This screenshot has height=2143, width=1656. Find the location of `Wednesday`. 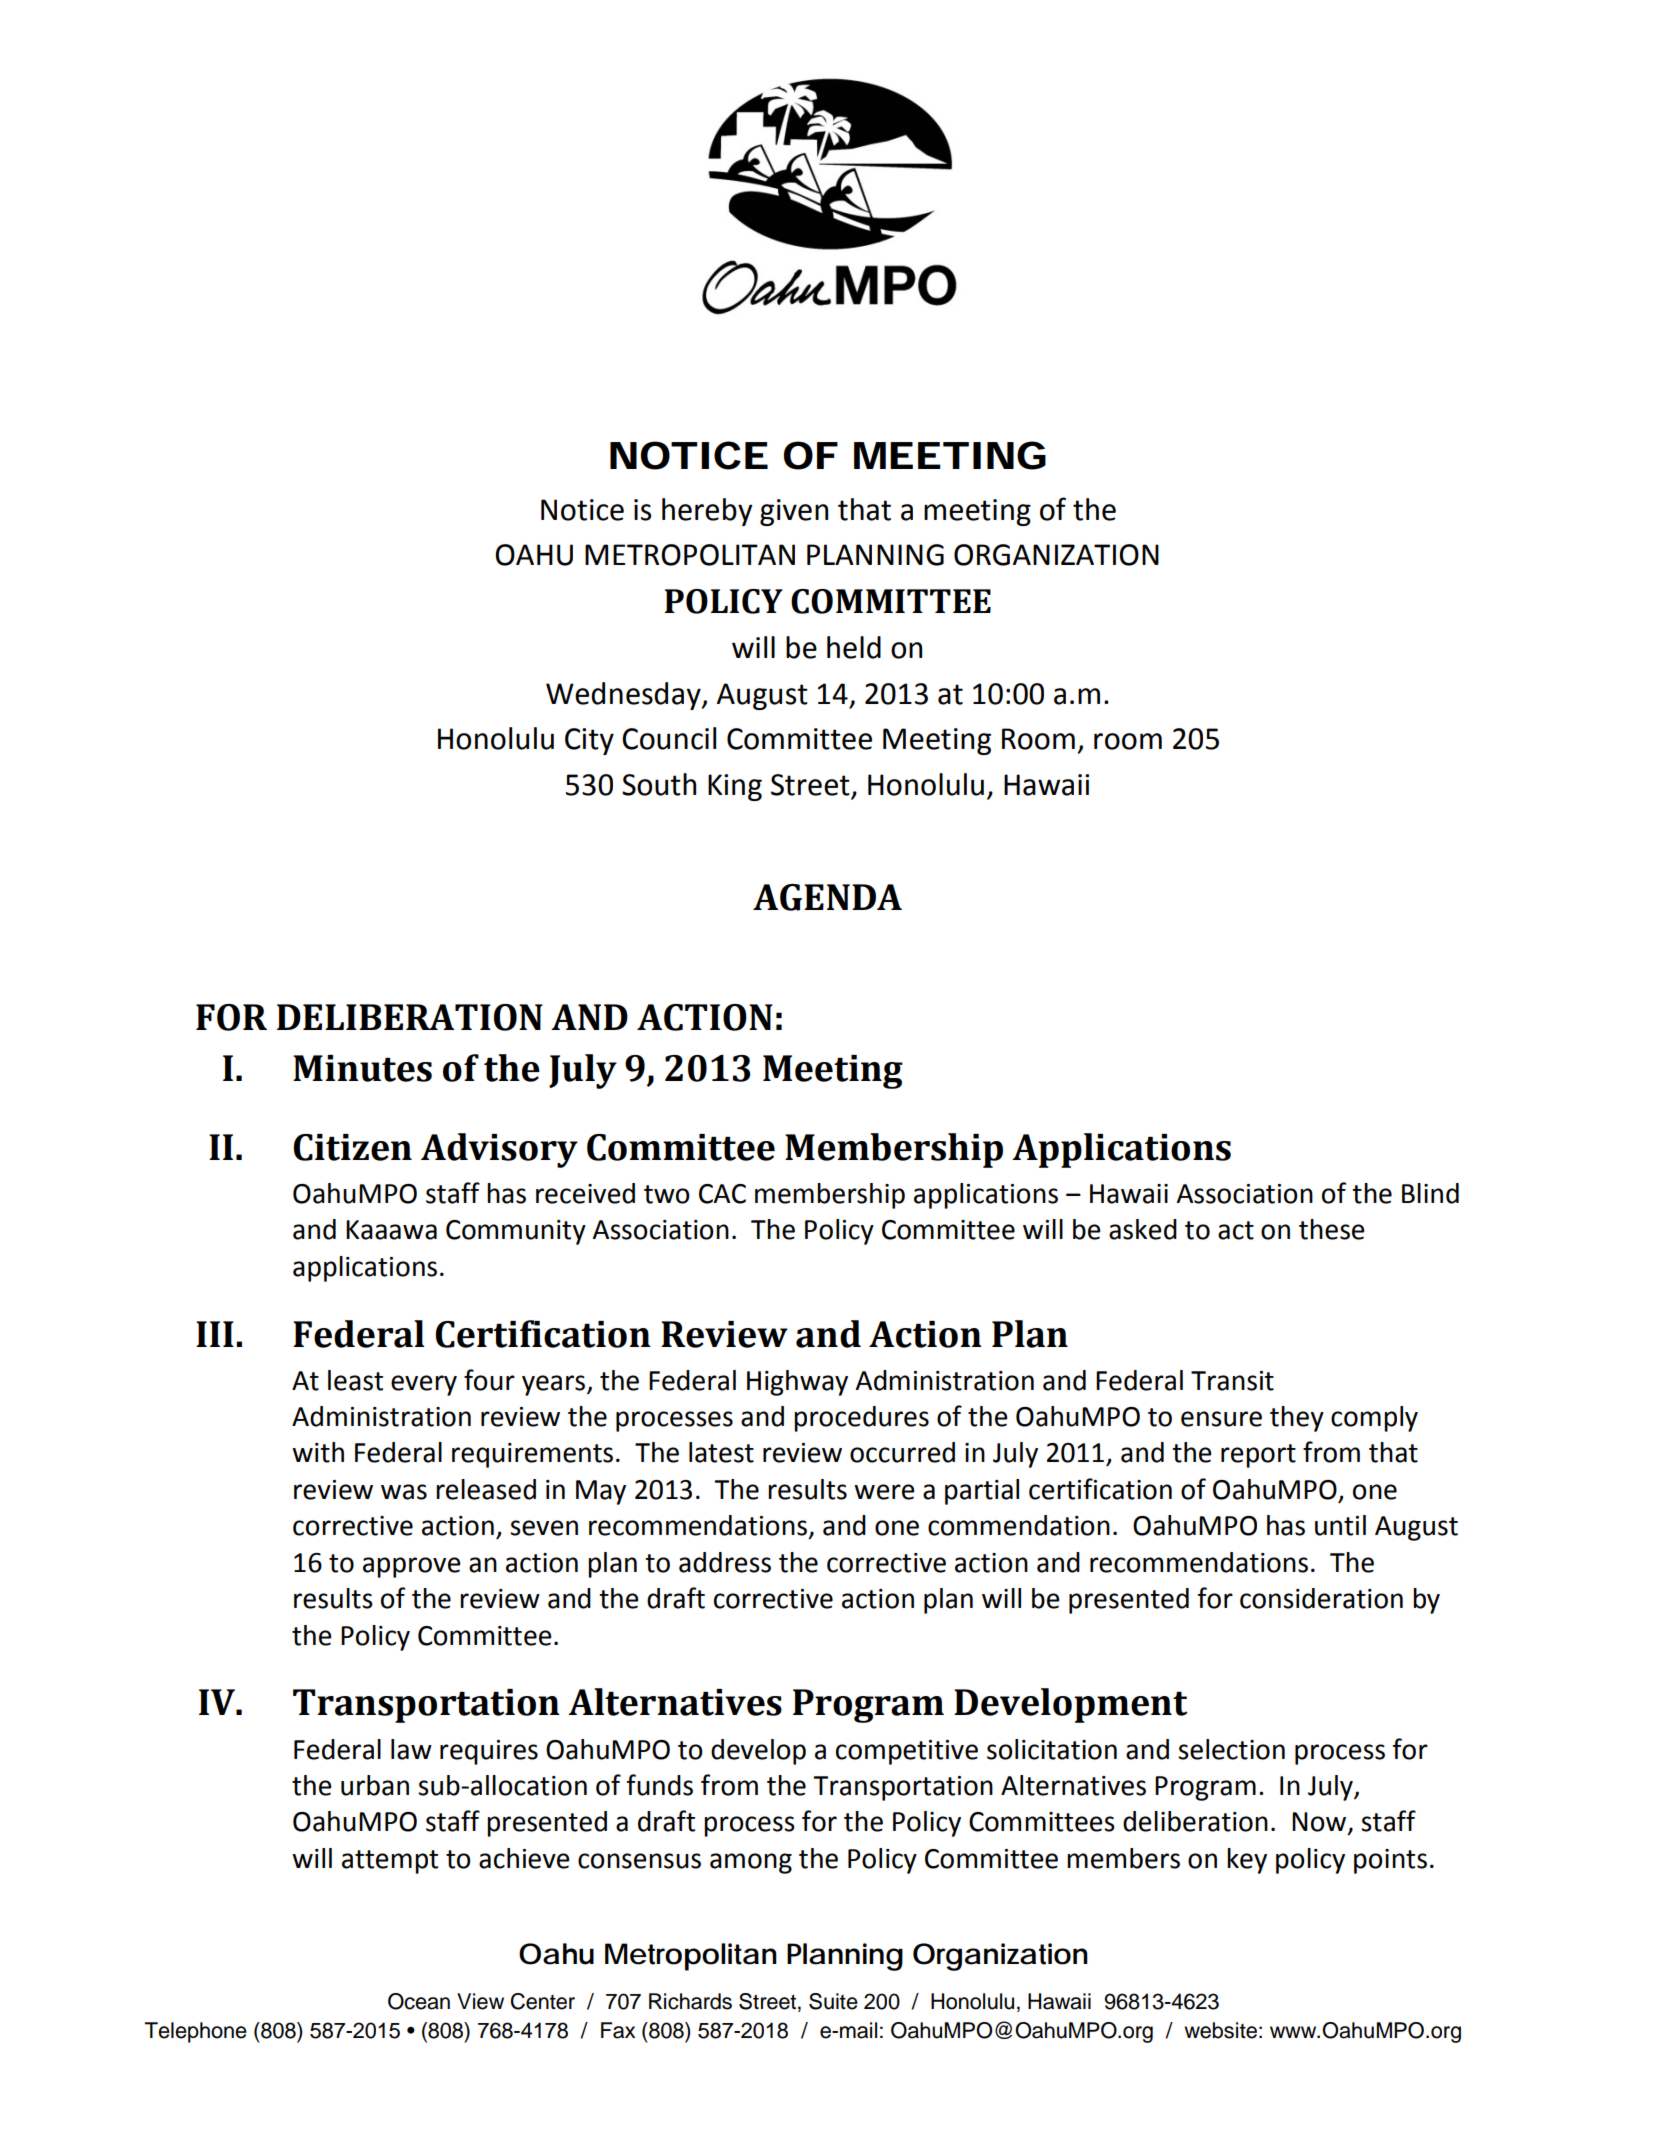

Wednesday is located at coordinates (624, 696).
